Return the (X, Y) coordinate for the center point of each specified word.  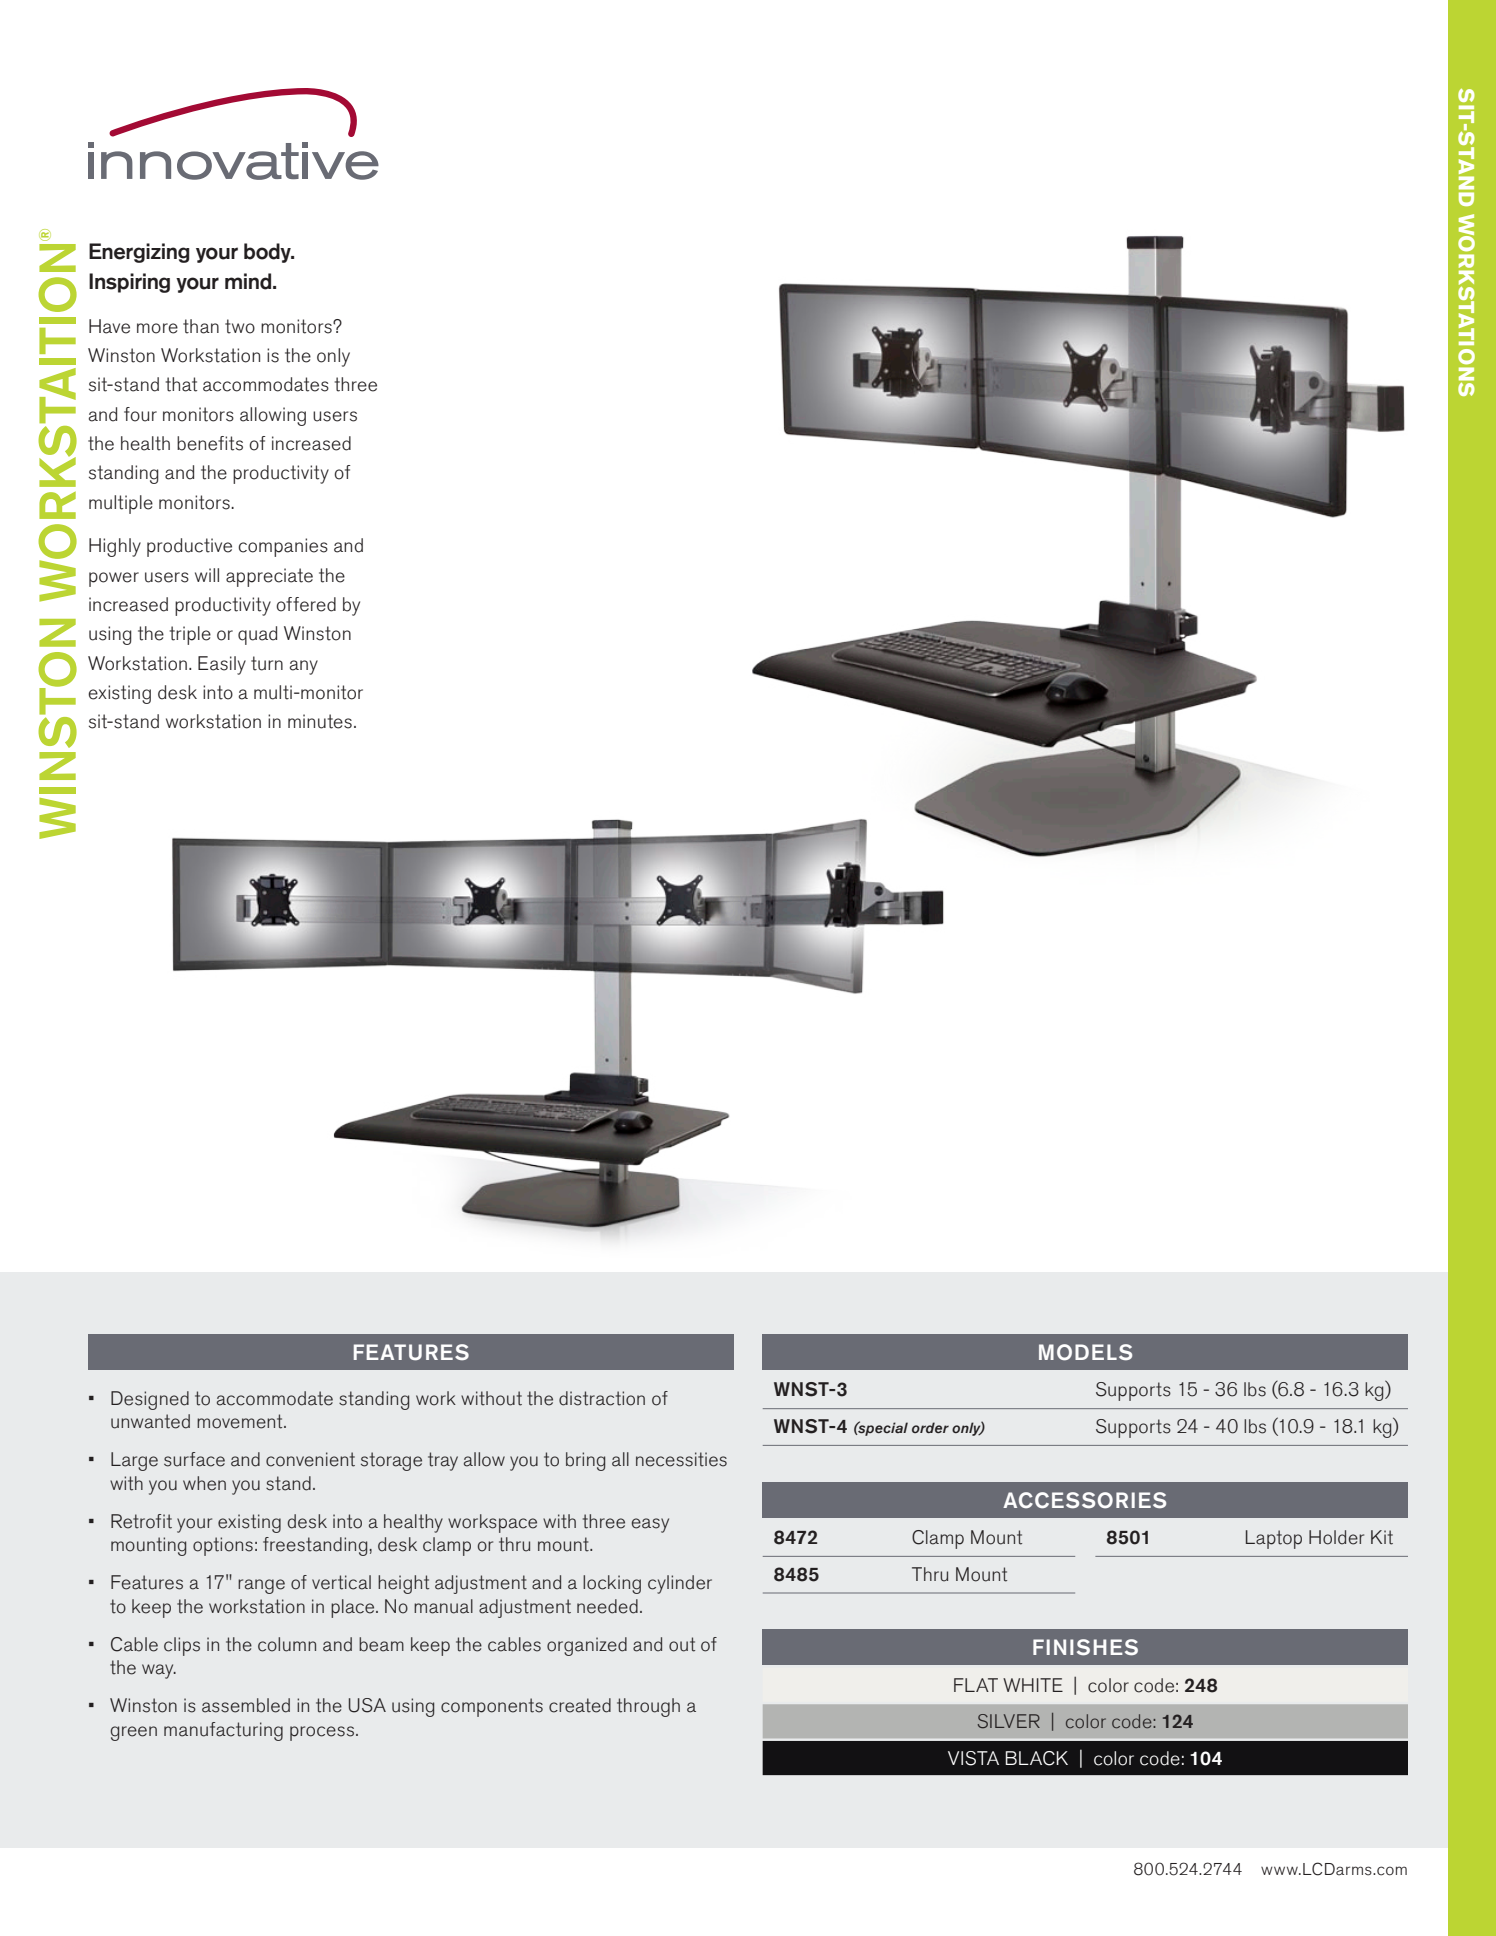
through (648, 1707)
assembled (246, 1705)
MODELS (1085, 1352)
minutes (320, 721)
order (930, 1427)
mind (249, 281)
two (240, 326)
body (268, 253)
